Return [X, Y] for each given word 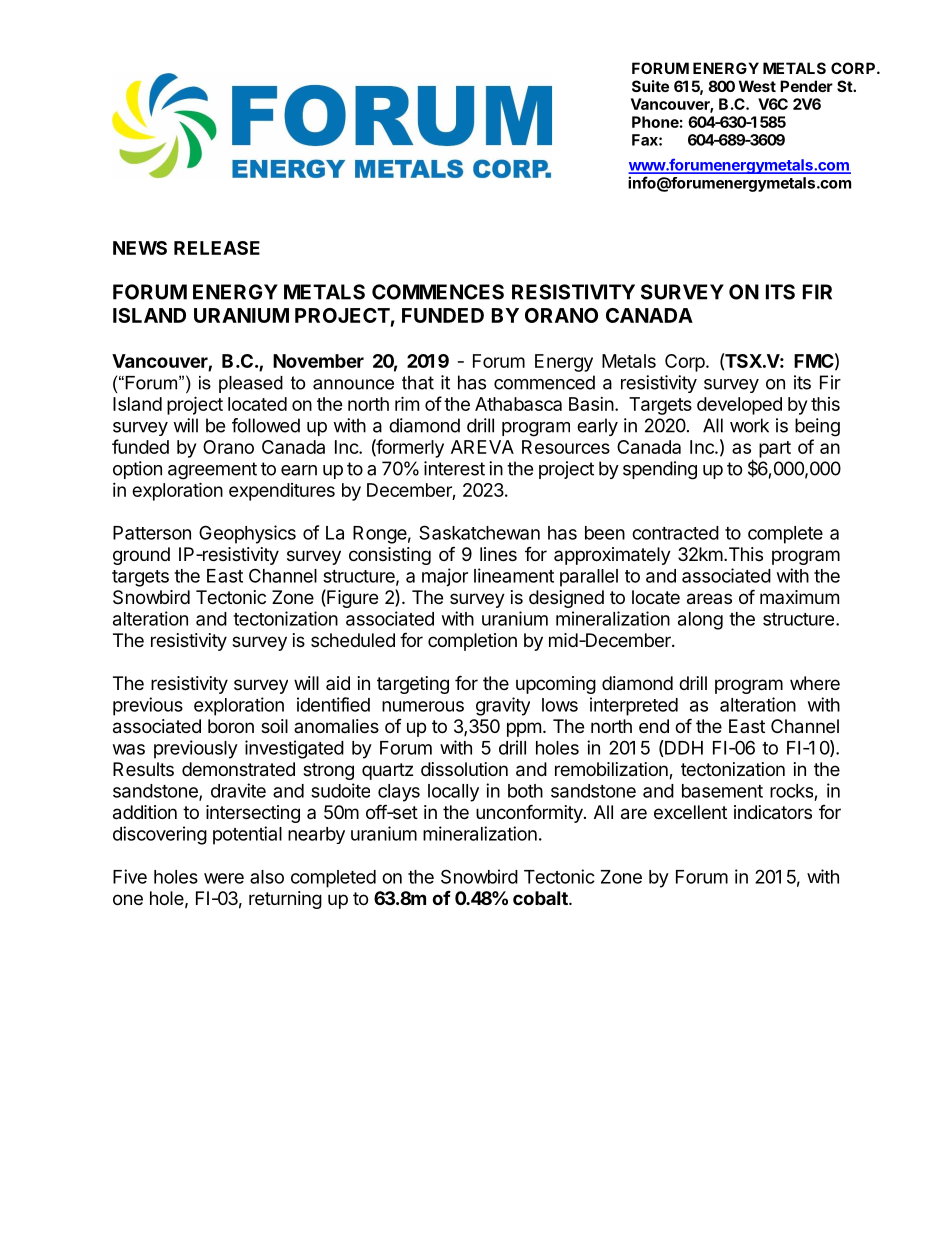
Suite [650, 86]
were [224, 878]
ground [141, 556]
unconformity [530, 813]
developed [739, 406]
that [418, 383]
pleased [251, 384]
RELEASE [217, 248]
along [700, 621]
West [757, 86]
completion [472, 642]
